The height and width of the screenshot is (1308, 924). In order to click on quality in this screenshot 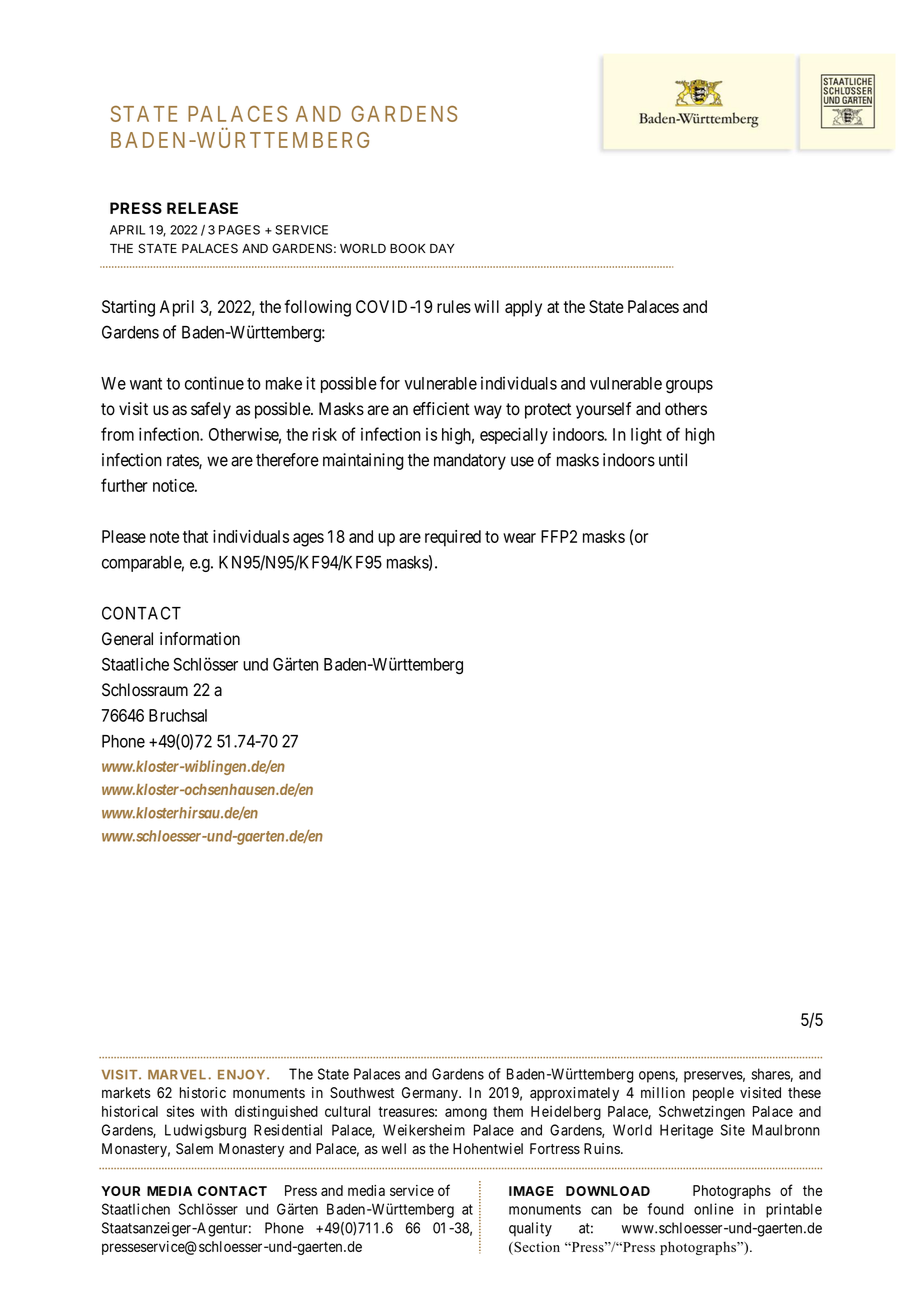, I will do `click(530, 1229)`.
